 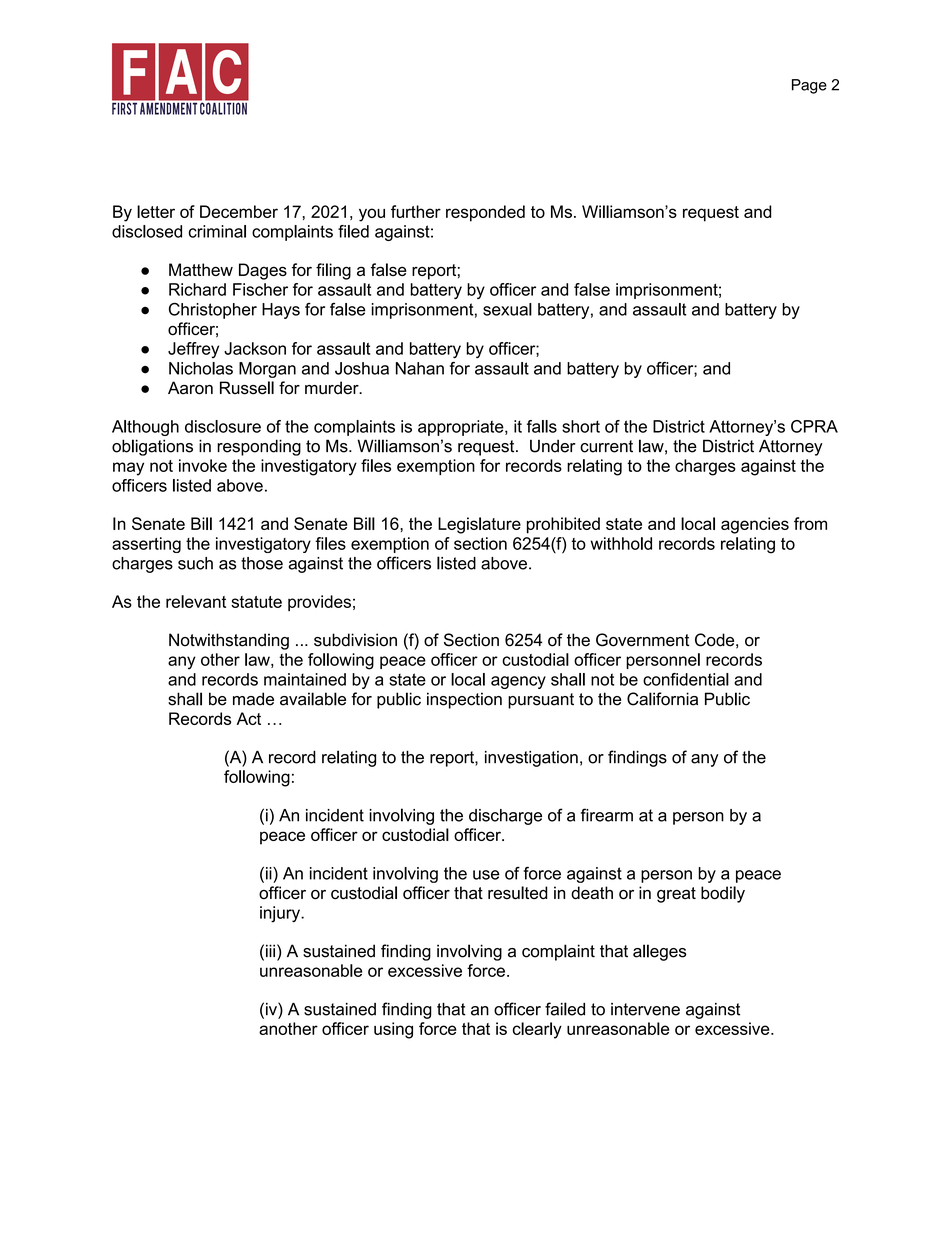 What do you see at coordinates (607, 815) in the document?
I see `firearm` at bounding box center [607, 815].
